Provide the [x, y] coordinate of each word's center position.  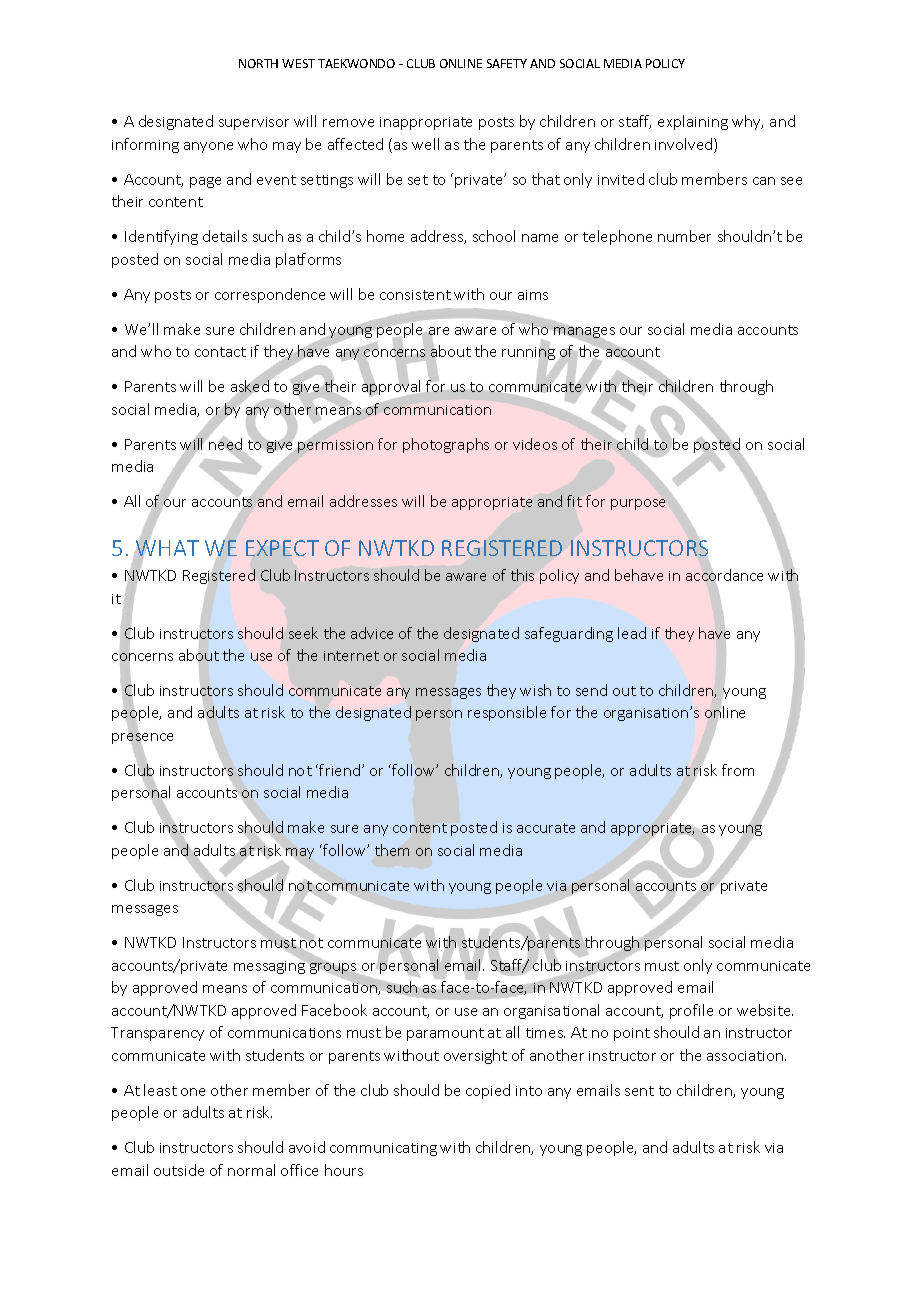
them [392, 850]
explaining [693, 122]
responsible [507, 713]
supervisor [254, 123]
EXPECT [282, 548]
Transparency [157, 1034]
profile [691, 1011]
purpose [638, 504]
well [425, 144]
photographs [446, 445]
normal [251, 1170]
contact [220, 352]
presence [142, 739]
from [738, 770]
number [684, 236]
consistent [415, 295]
